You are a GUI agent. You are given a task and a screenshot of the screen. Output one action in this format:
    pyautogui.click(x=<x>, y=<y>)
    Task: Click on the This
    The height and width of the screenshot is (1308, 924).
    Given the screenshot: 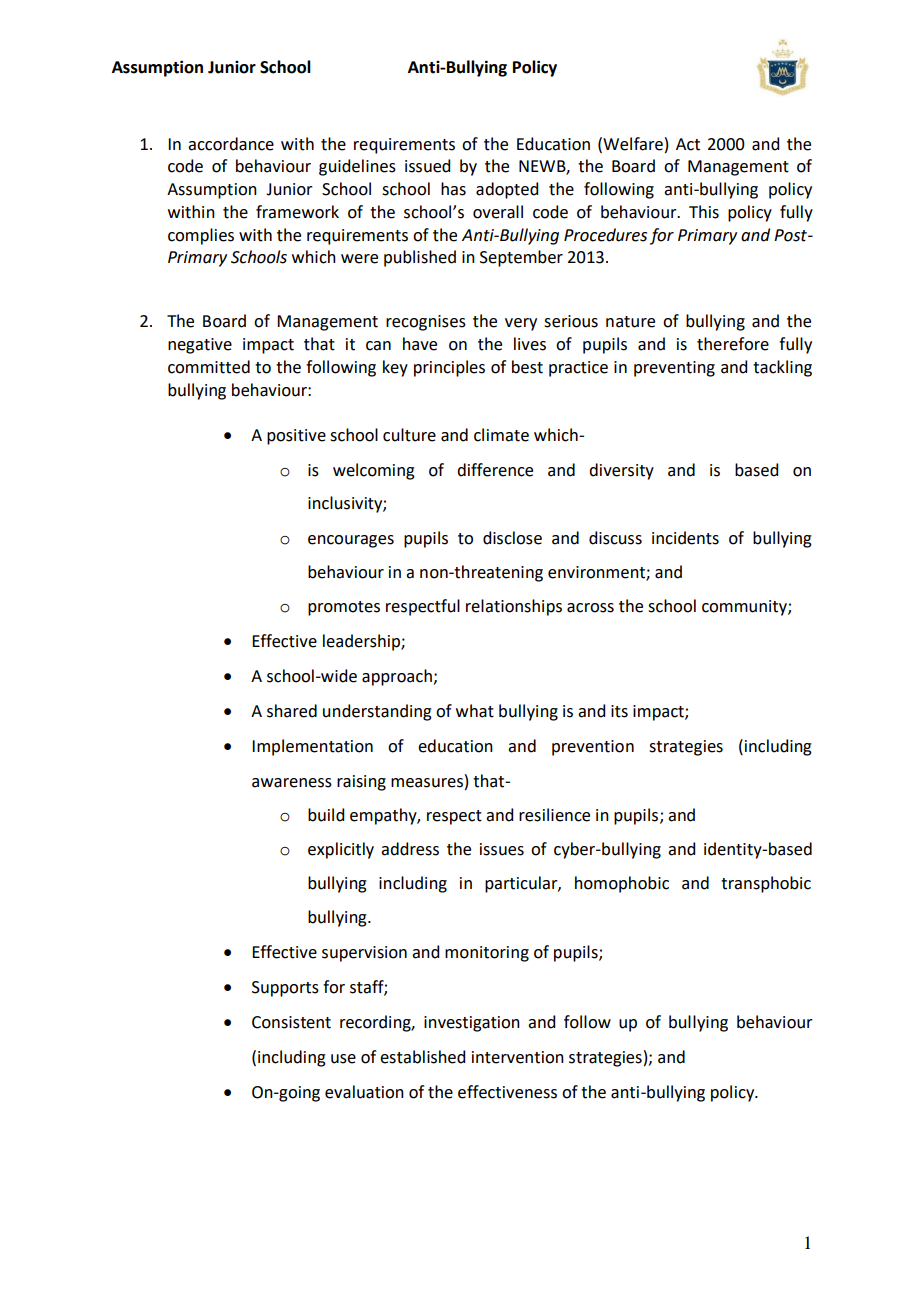 What is the action you would take?
    pyautogui.click(x=704, y=212)
